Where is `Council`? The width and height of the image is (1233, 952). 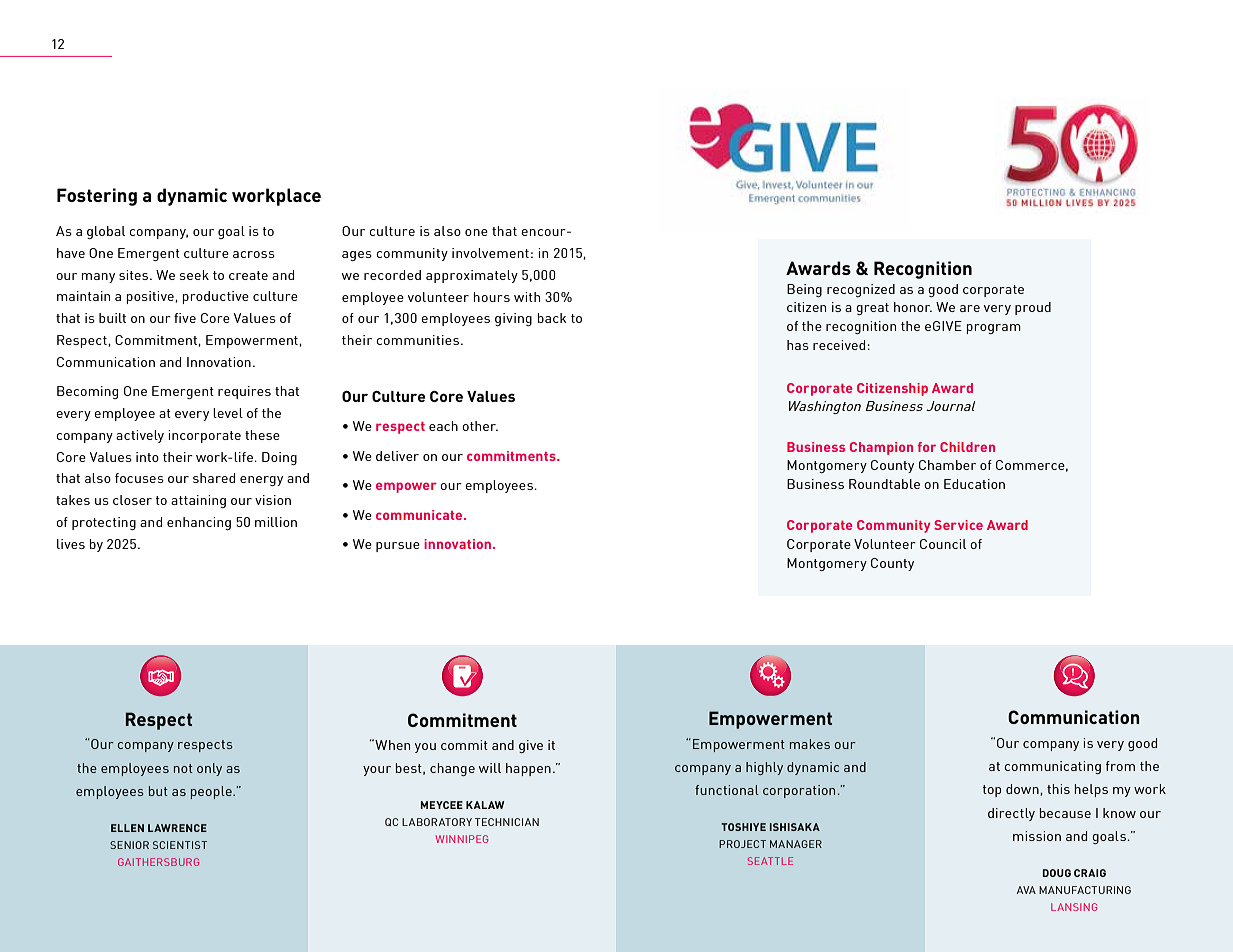 Council is located at coordinates (943, 544).
